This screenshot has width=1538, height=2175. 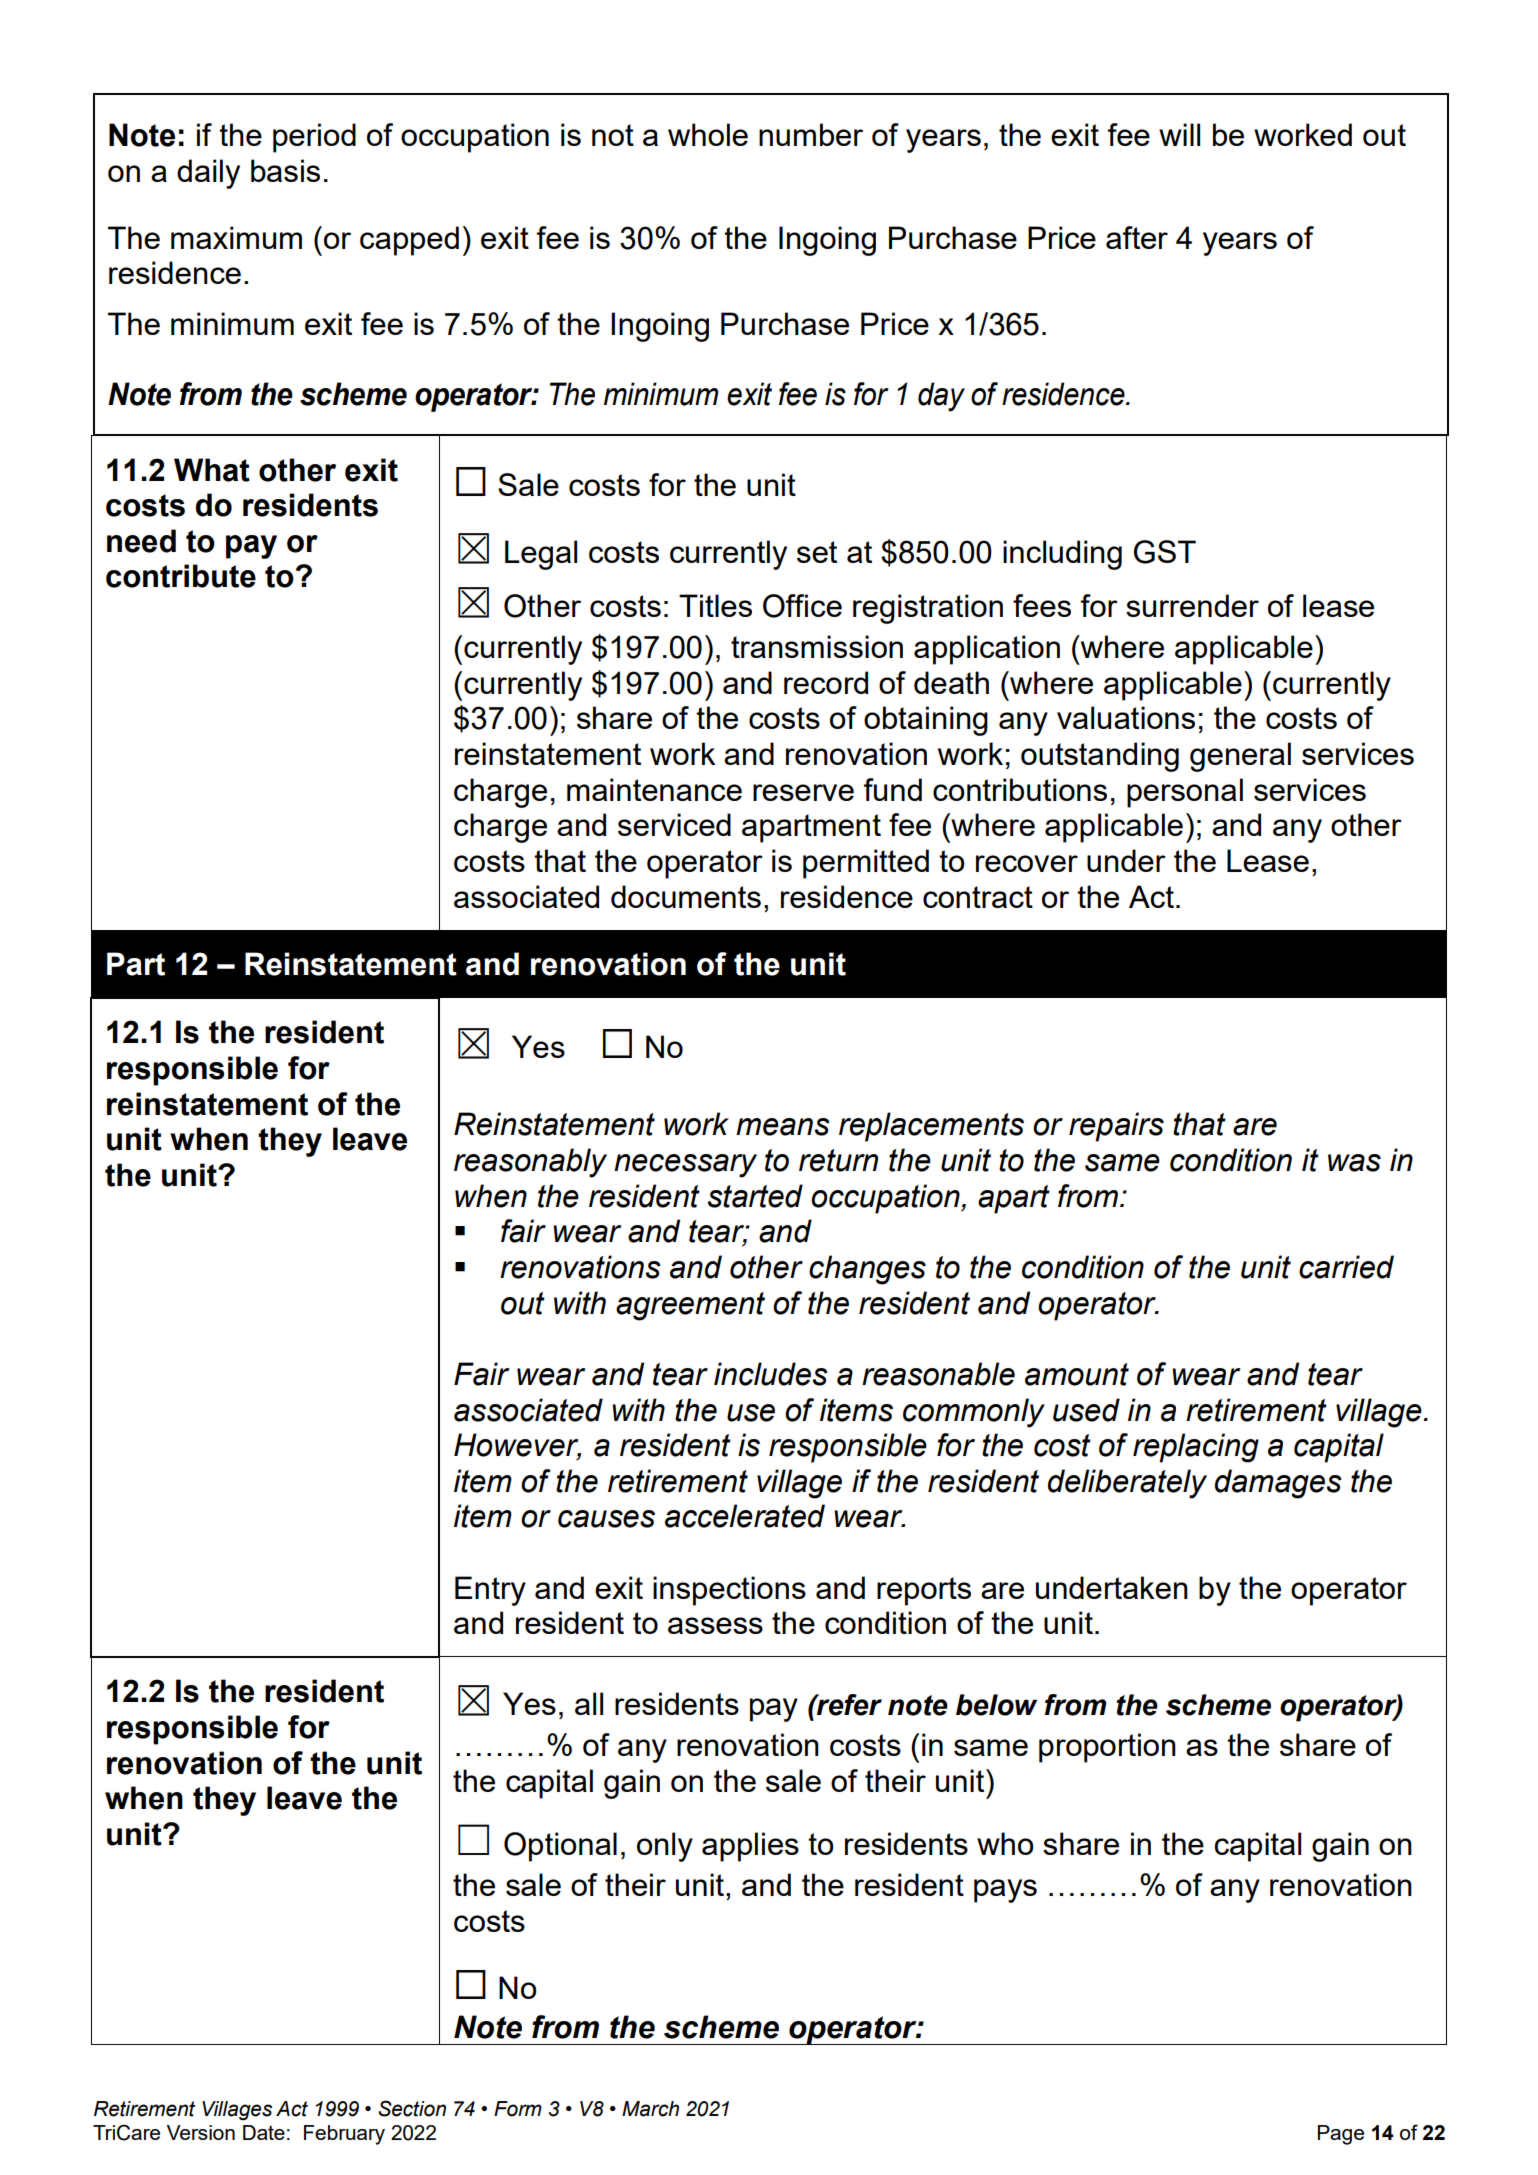 I want to click on repairs, so click(x=1116, y=1127).
